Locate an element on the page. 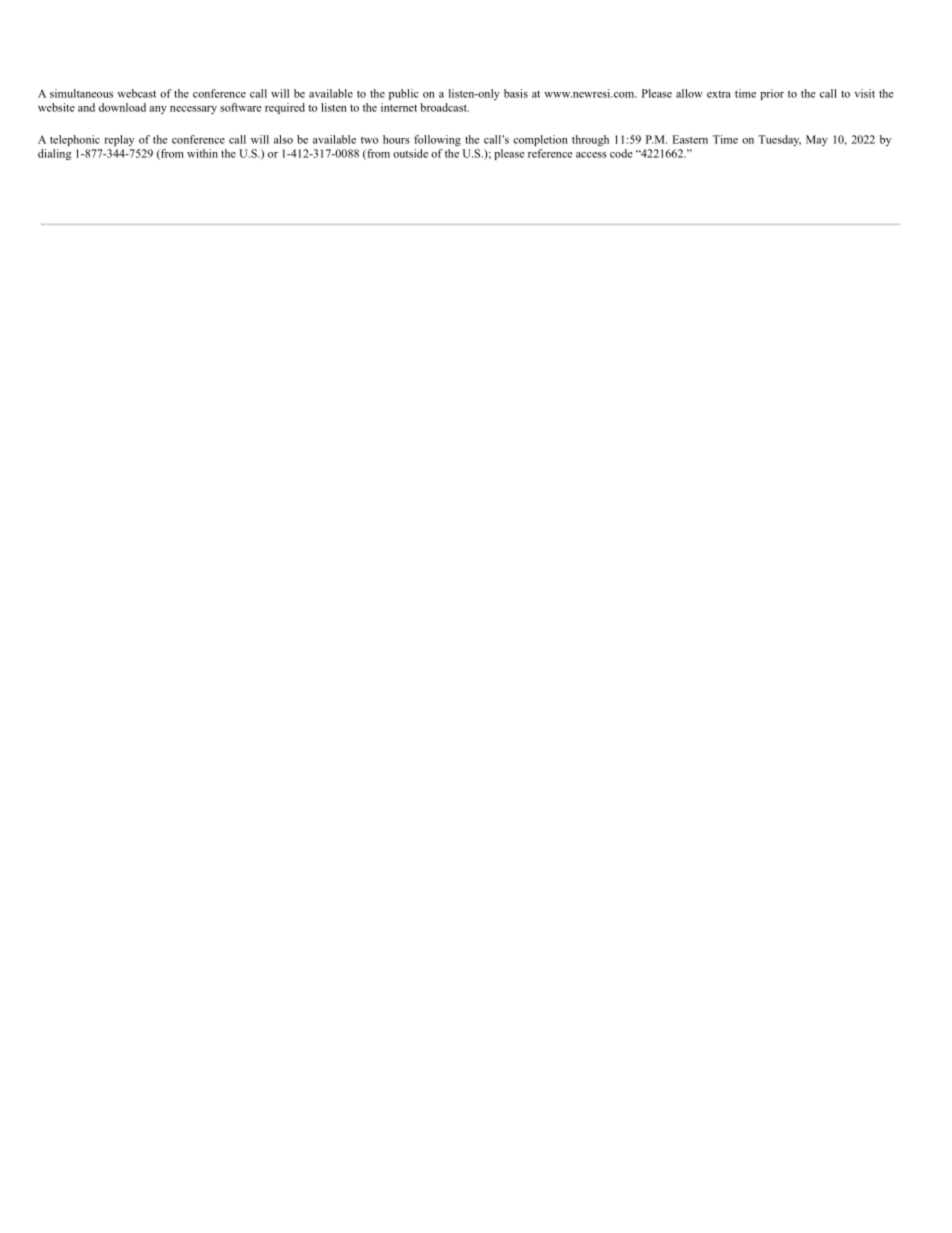 Image resolution: width=952 pixels, height=1233 pixels. necessary is located at coordinates (193, 110).
